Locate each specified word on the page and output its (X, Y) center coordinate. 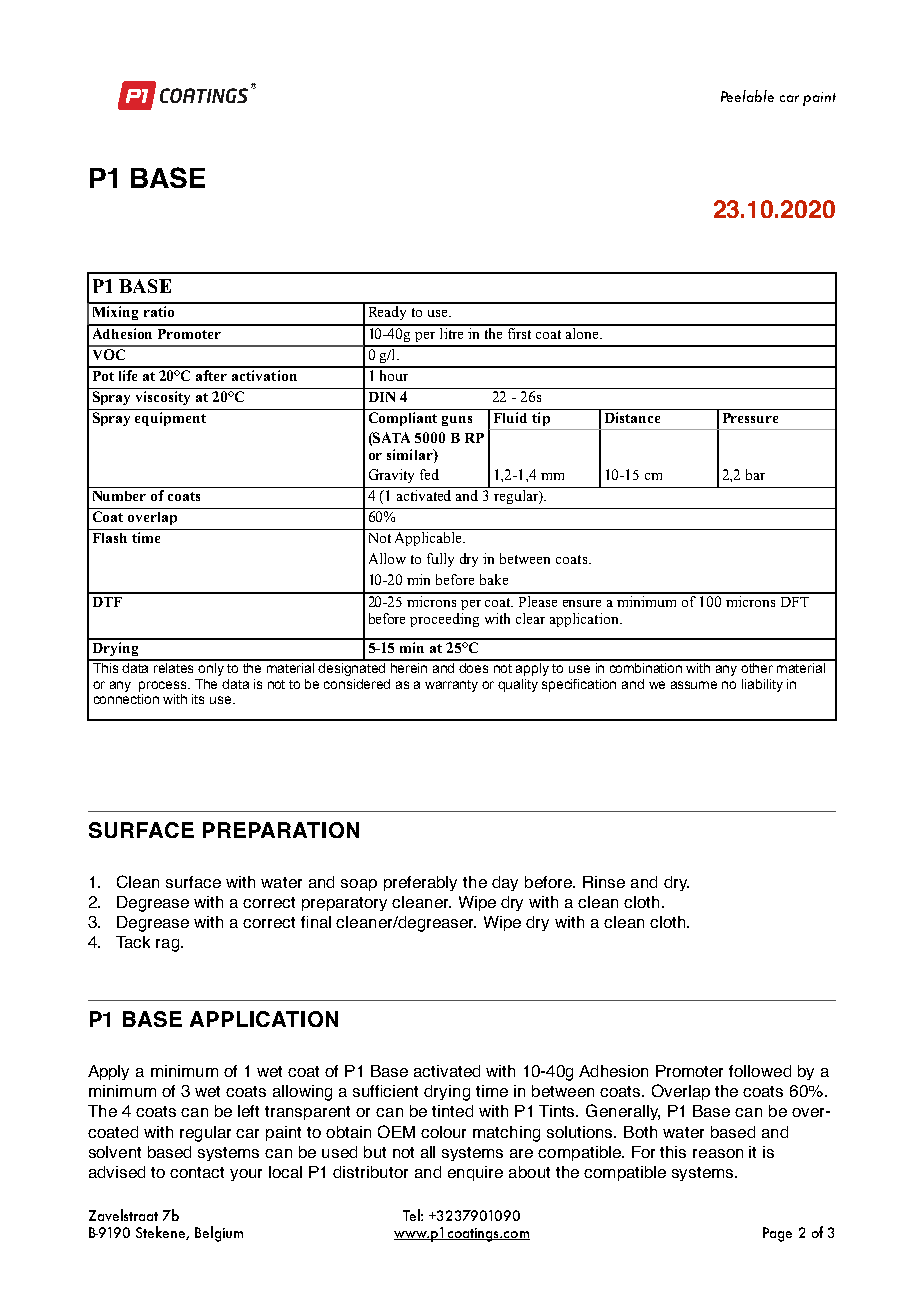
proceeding (444, 620)
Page (777, 1234)
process (164, 686)
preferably (420, 883)
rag (169, 945)
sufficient (385, 1091)
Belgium (219, 1234)
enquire (475, 1173)
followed (760, 1071)
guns (457, 421)
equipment (170, 419)
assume (694, 685)
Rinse (604, 882)
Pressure (750, 418)
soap (359, 885)
